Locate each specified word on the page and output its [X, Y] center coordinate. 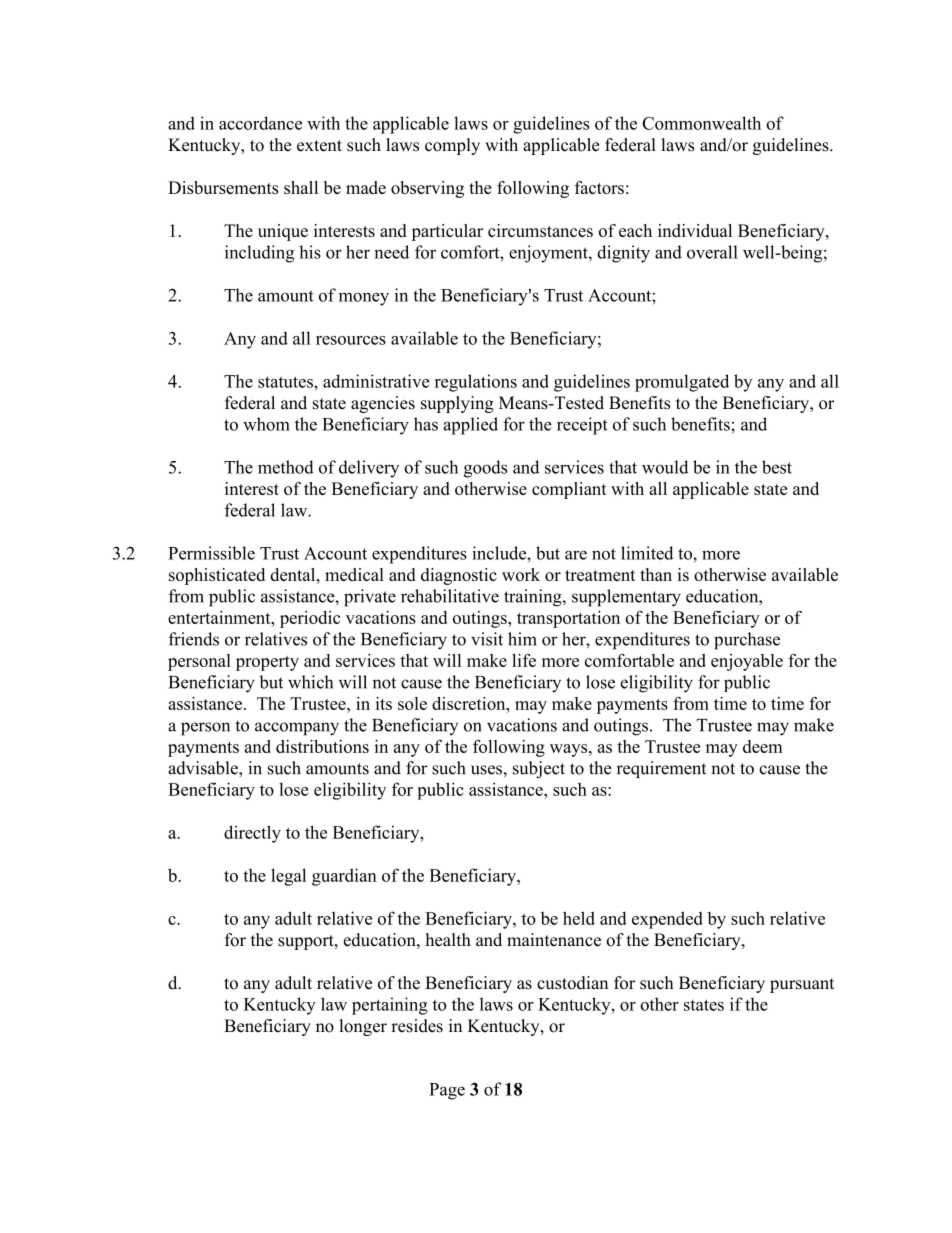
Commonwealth [702, 123]
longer [363, 1027]
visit [487, 639]
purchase [747, 641]
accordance [260, 123]
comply [452, 146]
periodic [310, 619]
